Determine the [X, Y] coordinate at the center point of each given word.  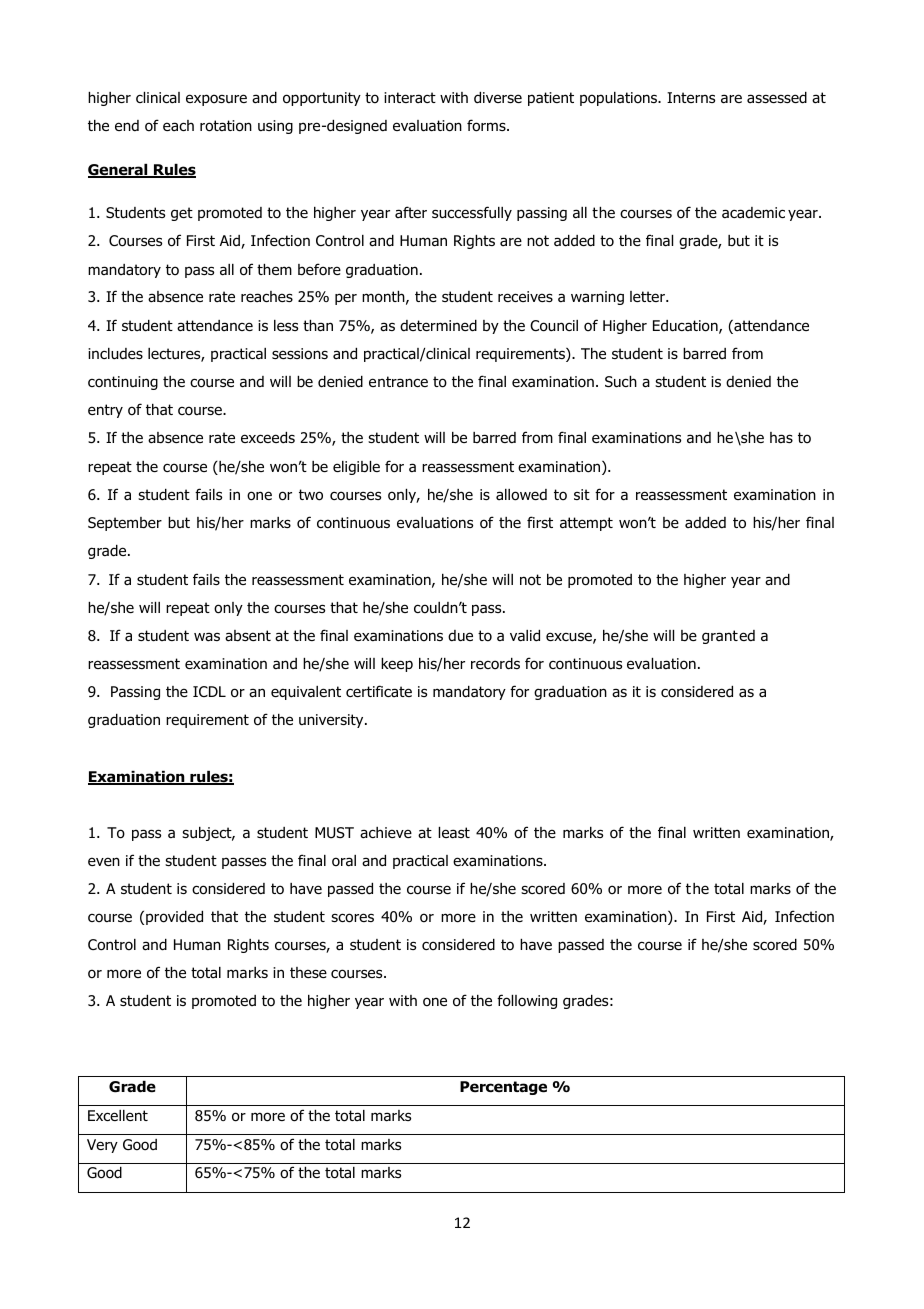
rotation [226, 126]
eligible [356, 468]
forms [487, 125]
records [495, 664]
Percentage [503, 1088]
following [527, 1001]
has [781, 437]
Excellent [118, 1115]
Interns [691, 97]
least [454, 833]
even [104, 861]
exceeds [268, 438]
